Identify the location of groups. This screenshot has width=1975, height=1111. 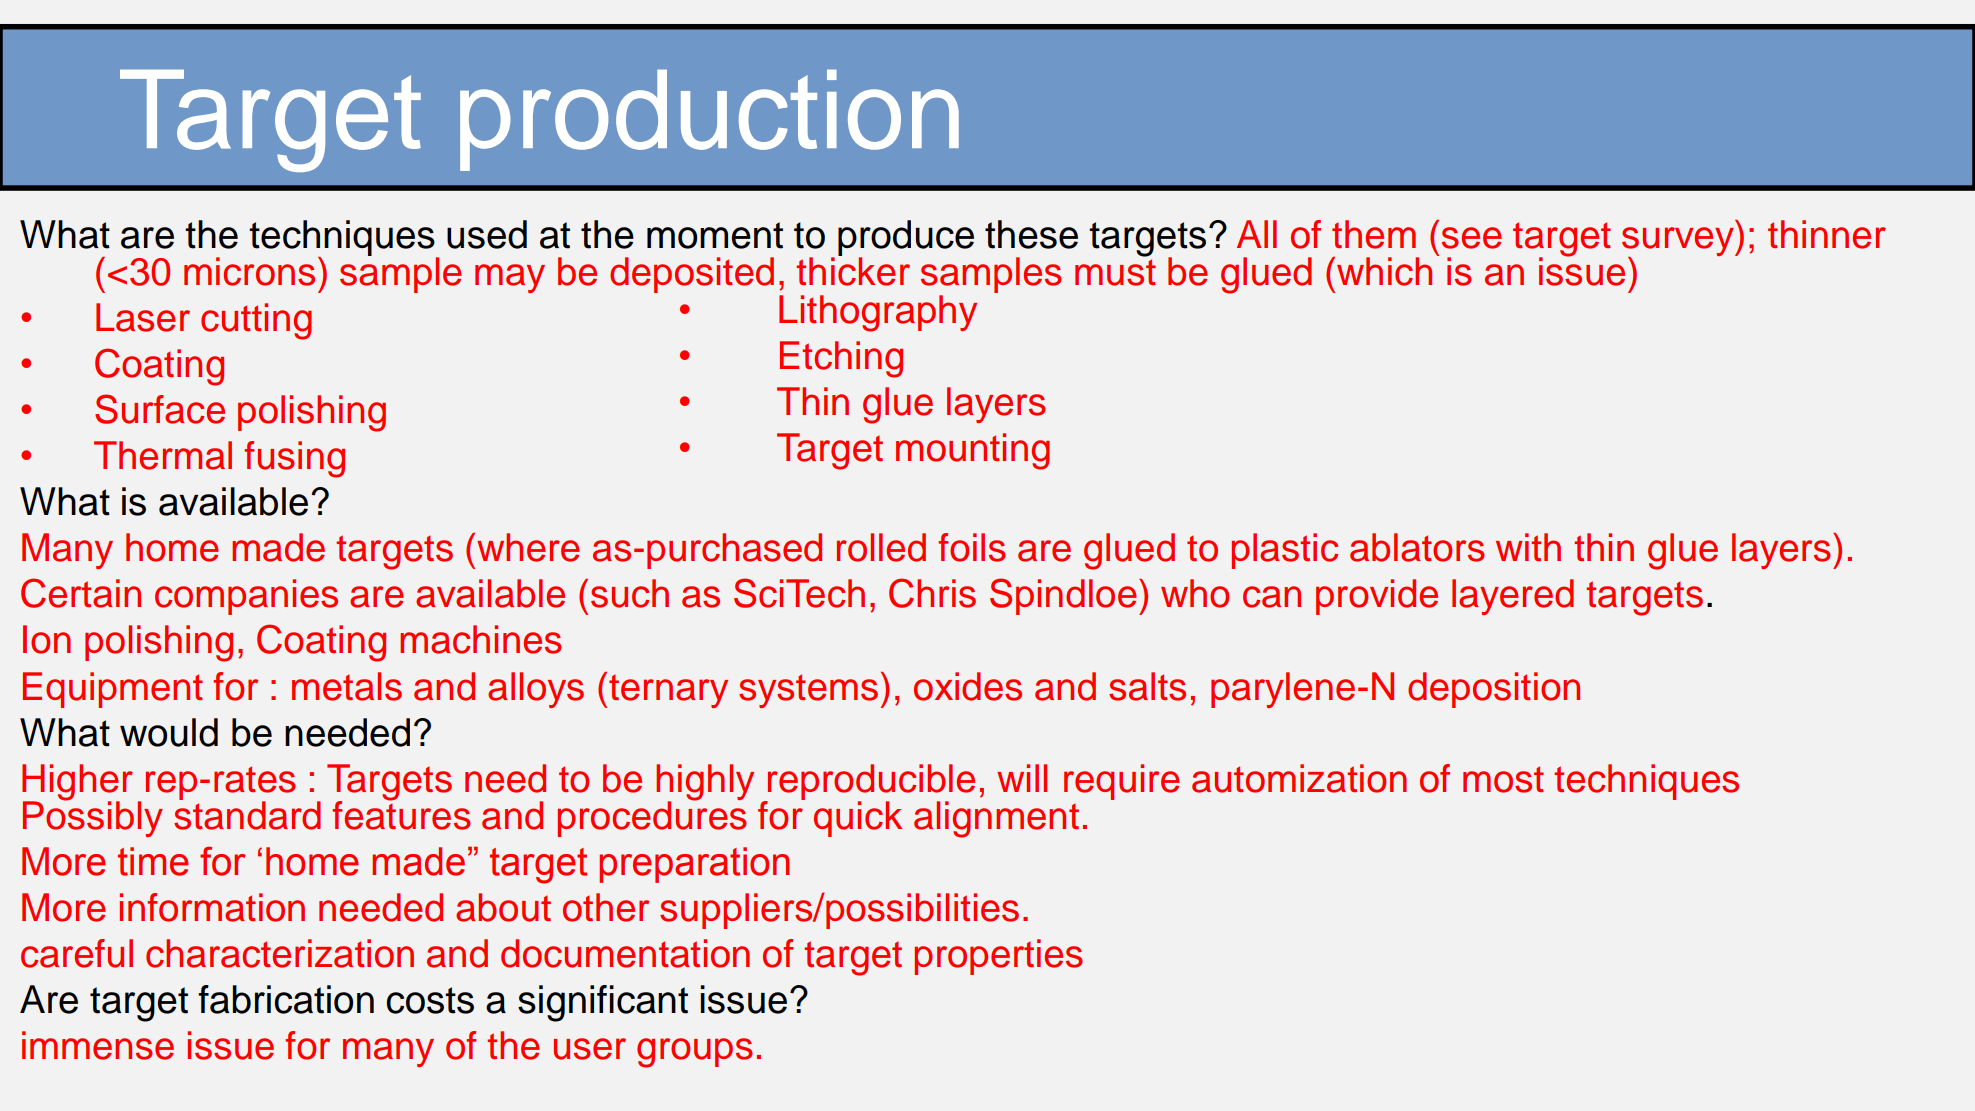
(695, 1053).
